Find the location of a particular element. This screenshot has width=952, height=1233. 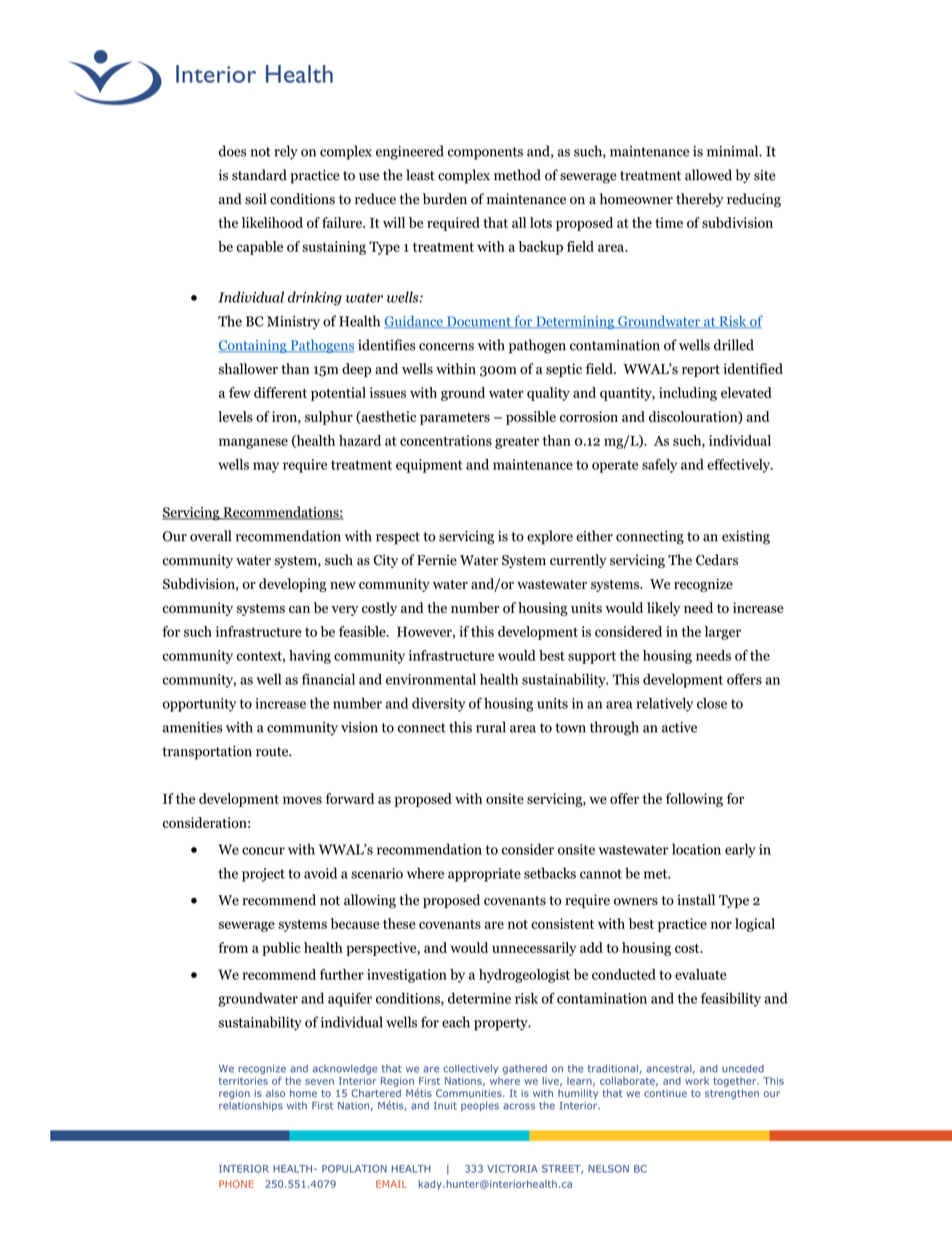

public is located at coordinates (281, 949).
